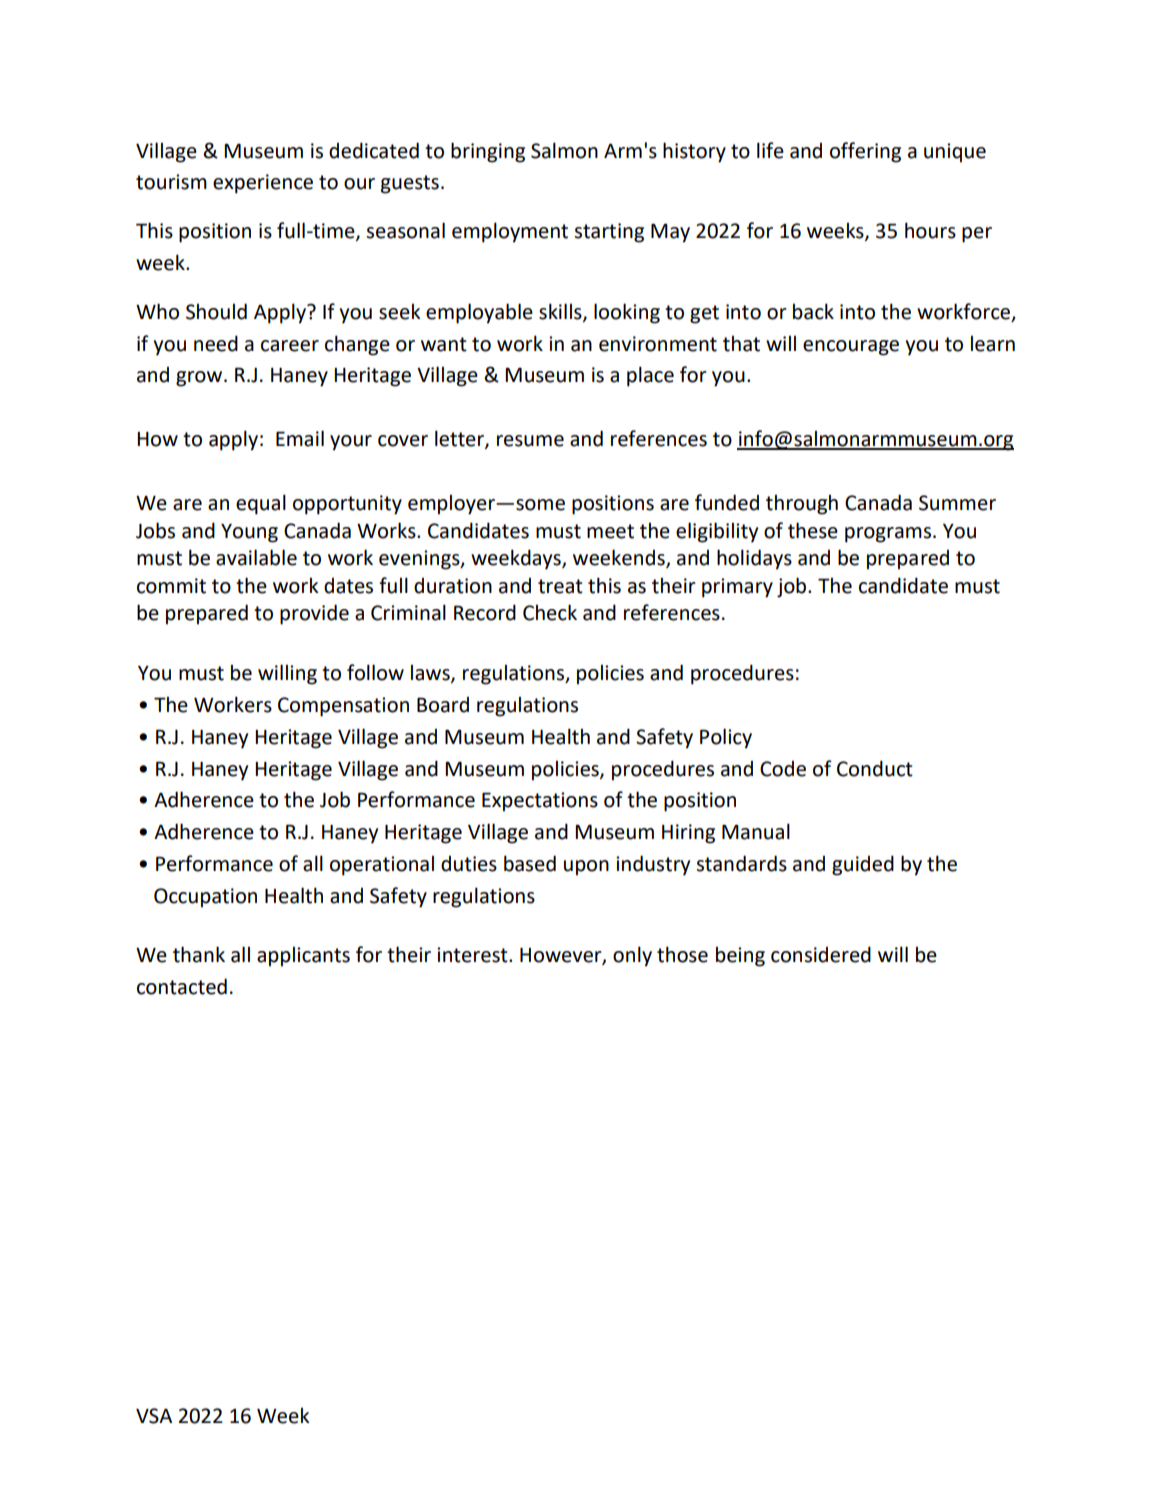  Describe the element at coordinates (821, 954) in the page. I see `considered` at that location.
